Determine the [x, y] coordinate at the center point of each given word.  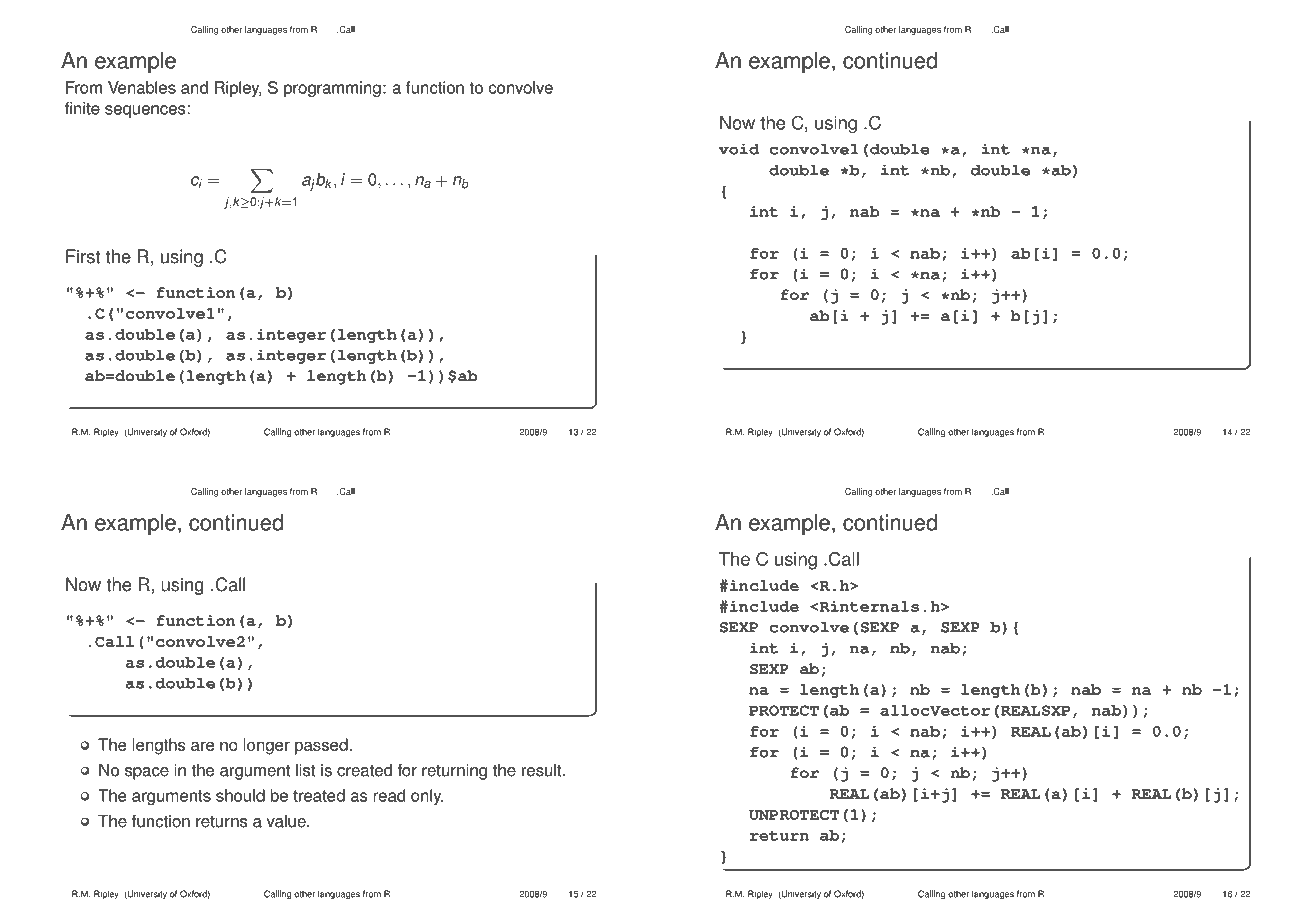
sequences [145, 111]
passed [322, 746]
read [389, 795]
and [194, 87]
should [240, 795]
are [202, 746]
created [364, 770]
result [543, 770]
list [306, 770]
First [83, 256]
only [427, 797]
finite [82, 108]
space [147, 773]
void [739, 149]
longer [267, 746]
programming [332, 89]
